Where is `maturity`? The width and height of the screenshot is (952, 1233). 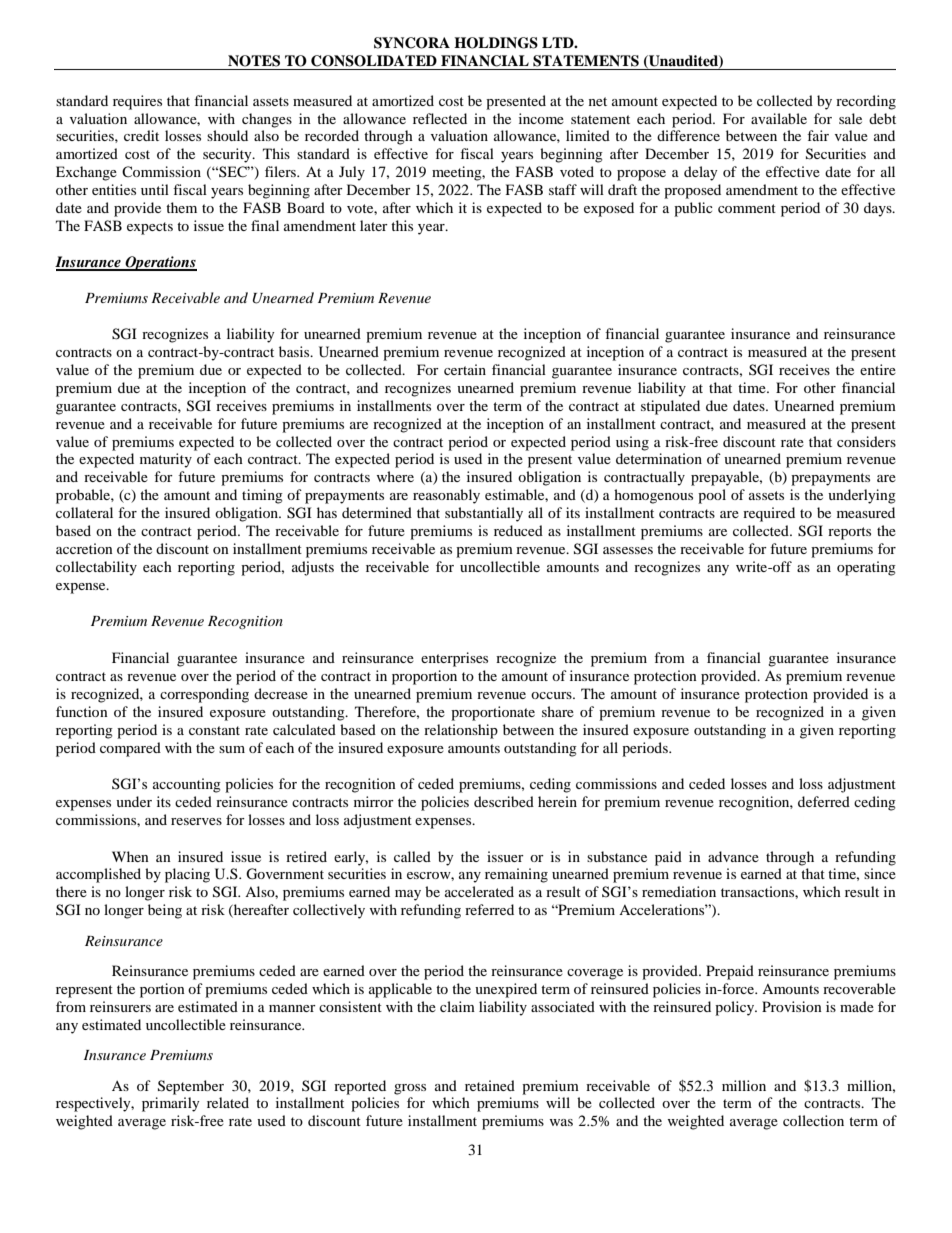 maturity is located at coordinates (166, 460).
